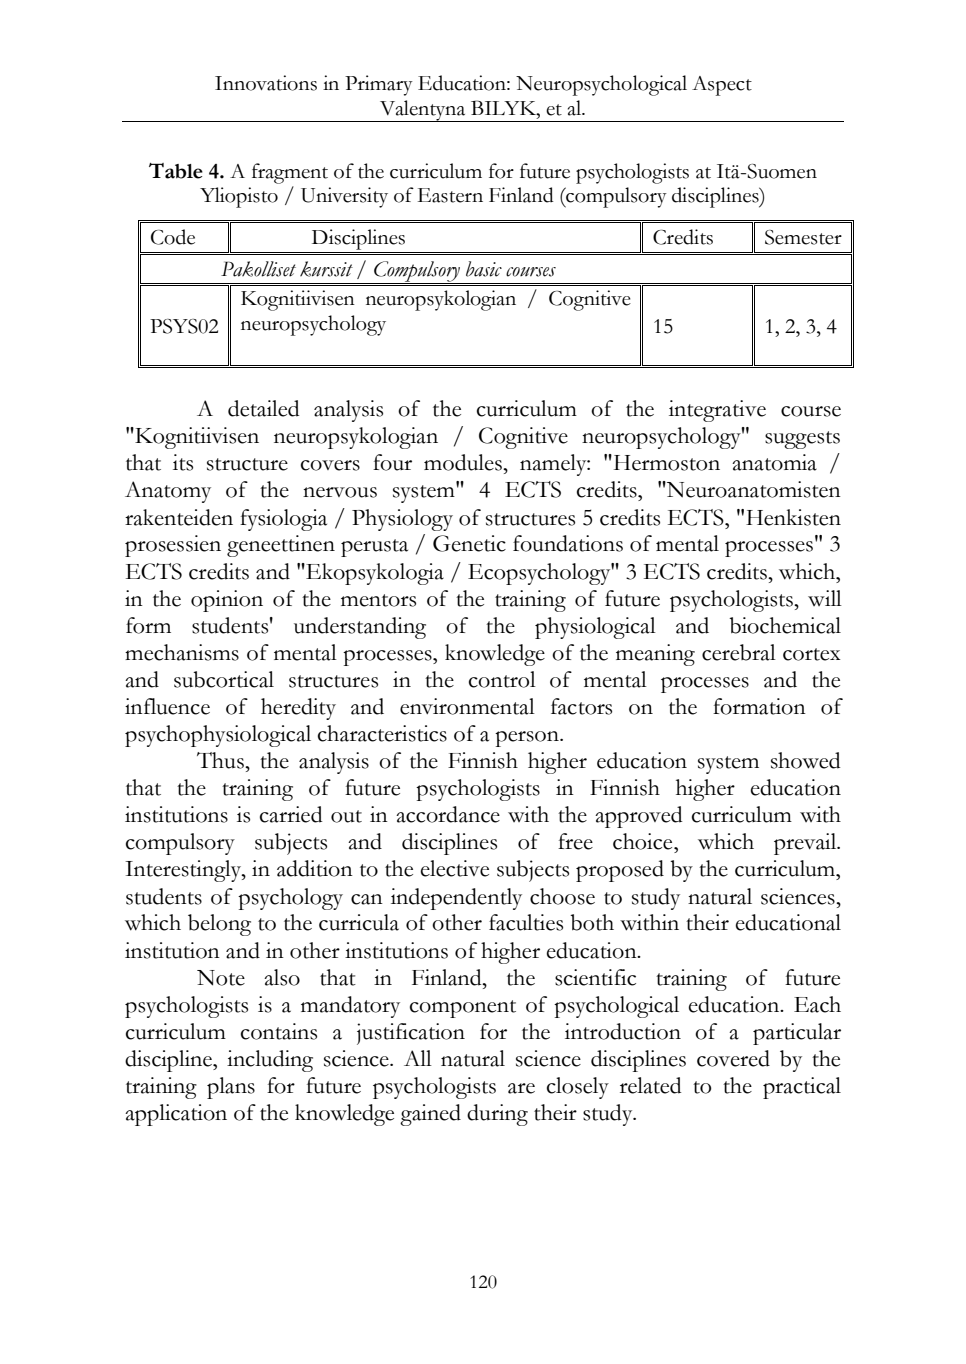  What do you see at coordinates (803, 237) in the image?
I see `Semester` at bounding box center [803, 237].
